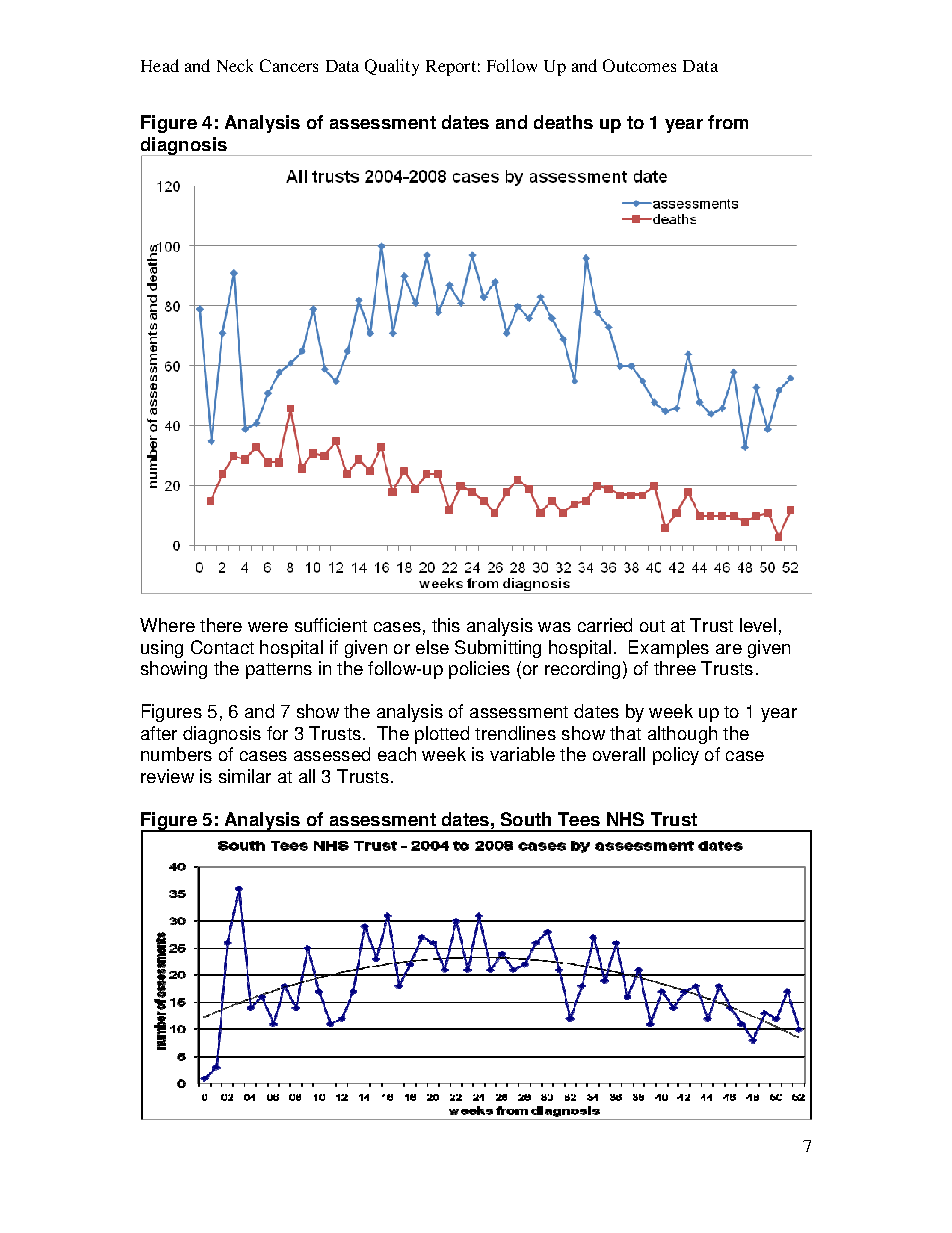 The image size is (952, 1233). Describe the element at coordinates (451, 68) in the page. I see `Report` at that location.
